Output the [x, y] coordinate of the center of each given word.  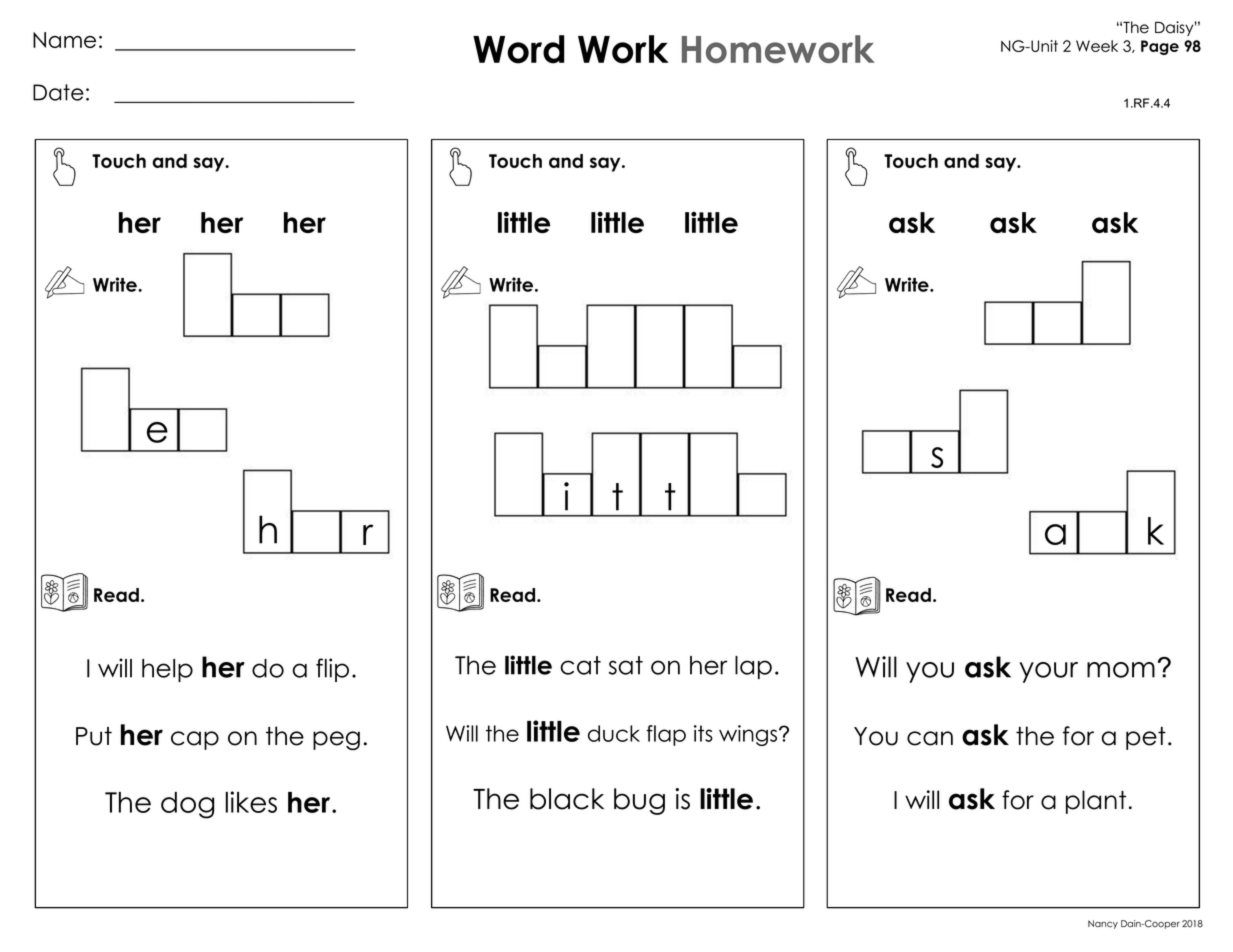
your [1048, 672]
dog [187, 805]
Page [1160, 47]
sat [626, 665]
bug [639, 801]
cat [580, 665]
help [167, 670]
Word [519, 49]
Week [1097, 46]
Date [58, 92]
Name [64, 40]
